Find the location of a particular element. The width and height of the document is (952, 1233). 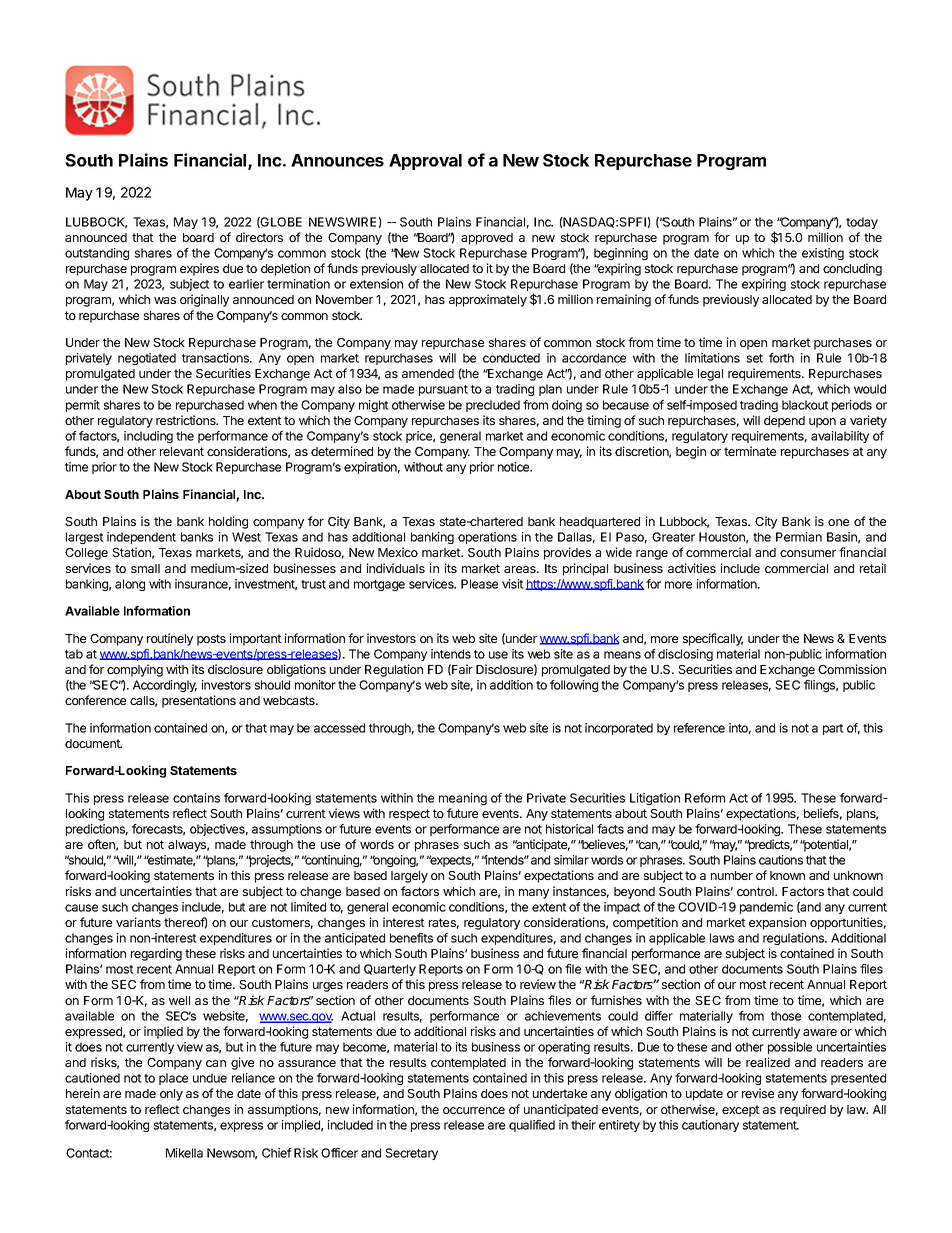

required is located at coordinates (803, 1110).
